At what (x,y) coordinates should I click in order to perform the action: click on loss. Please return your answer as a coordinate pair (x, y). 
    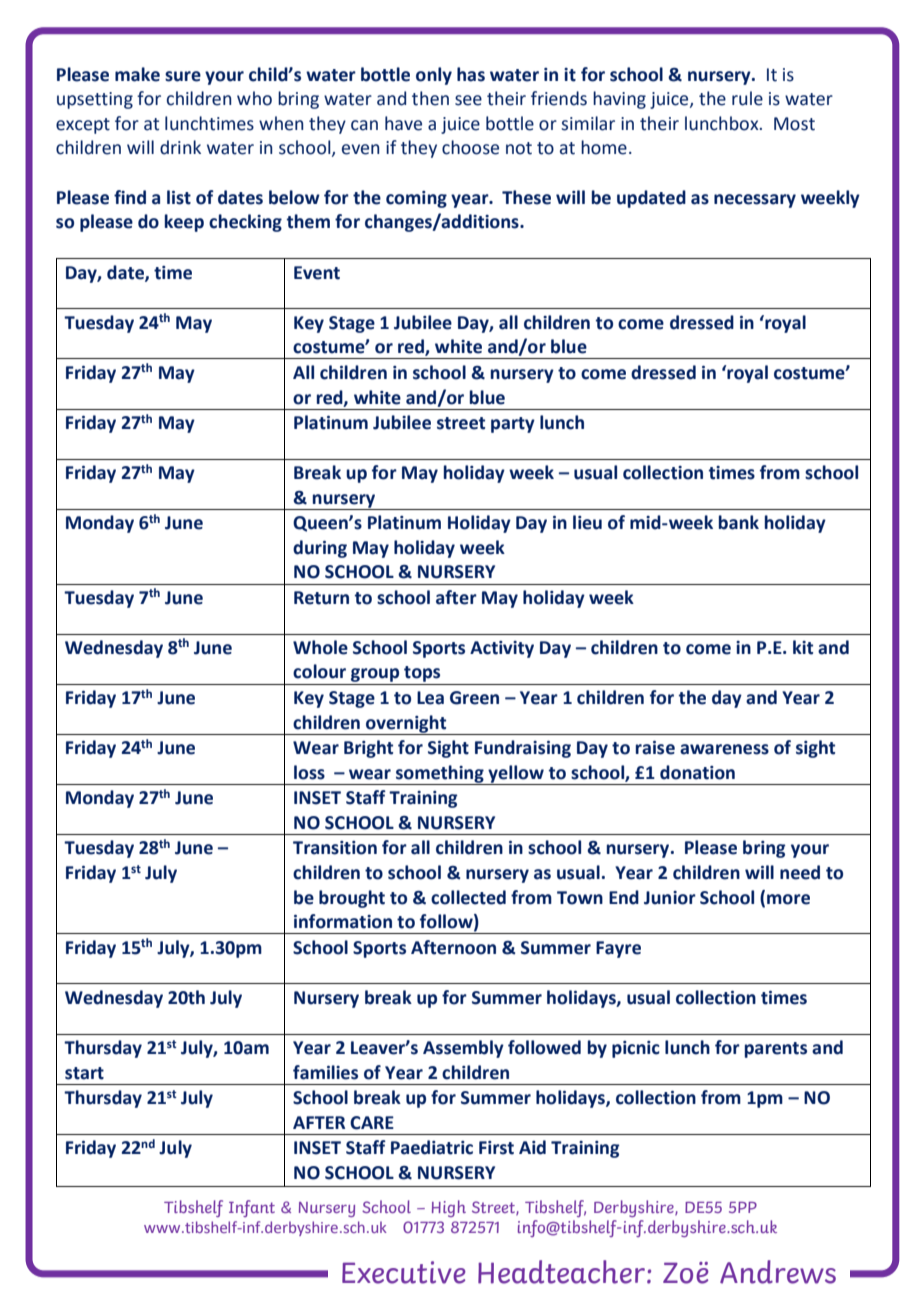
    Looking at the image, I should click on (309, 772).
